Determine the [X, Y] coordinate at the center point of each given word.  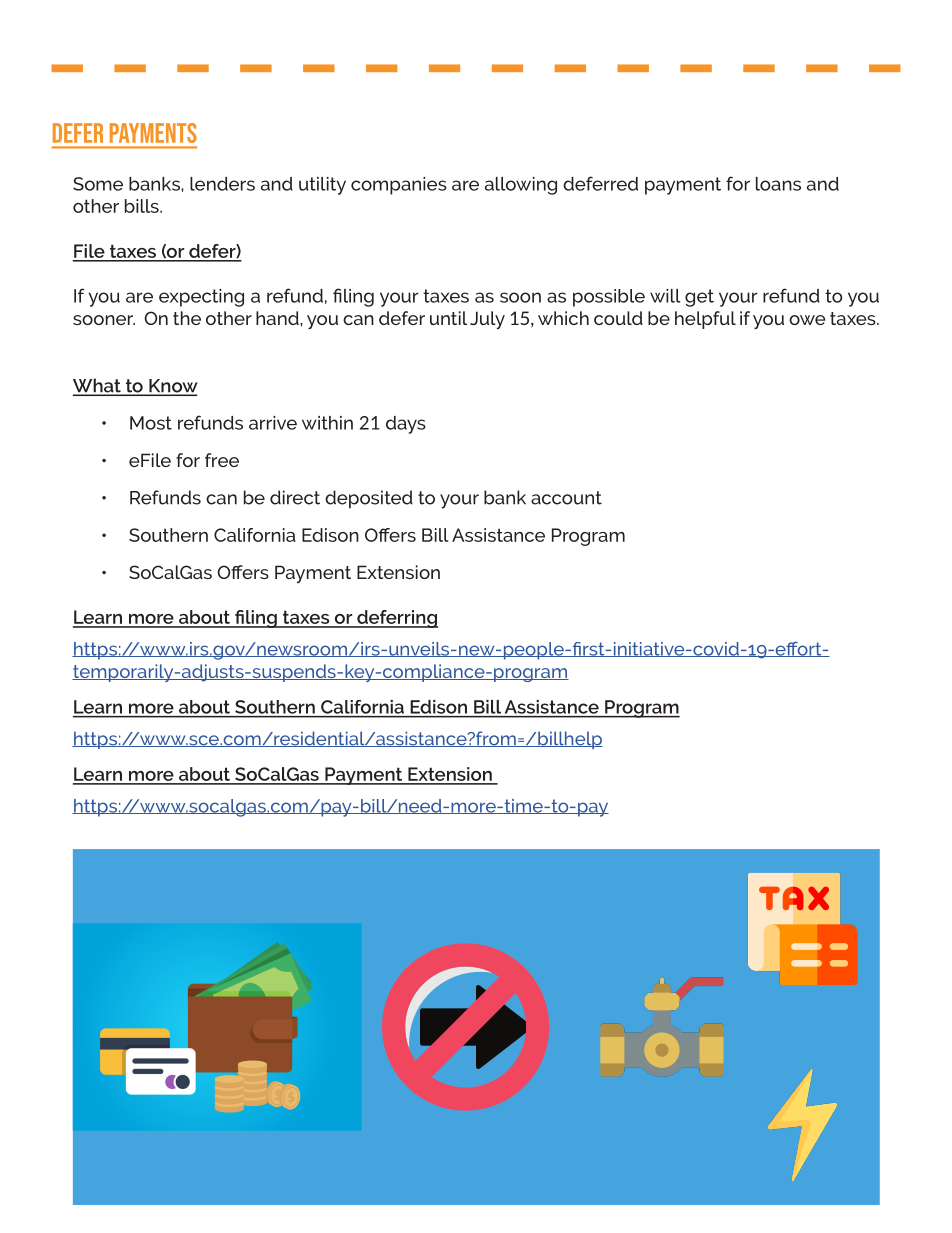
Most [151, 423]
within [327, 423]
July [487, 320]
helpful [705, 320]
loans [778, 184]
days [406, 425]
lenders [222, 184]
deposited [369, 499]
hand [278, 318]
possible [609, 298]
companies [399, 186]
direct [295, 497]
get [699, 298]
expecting [201, 298]
